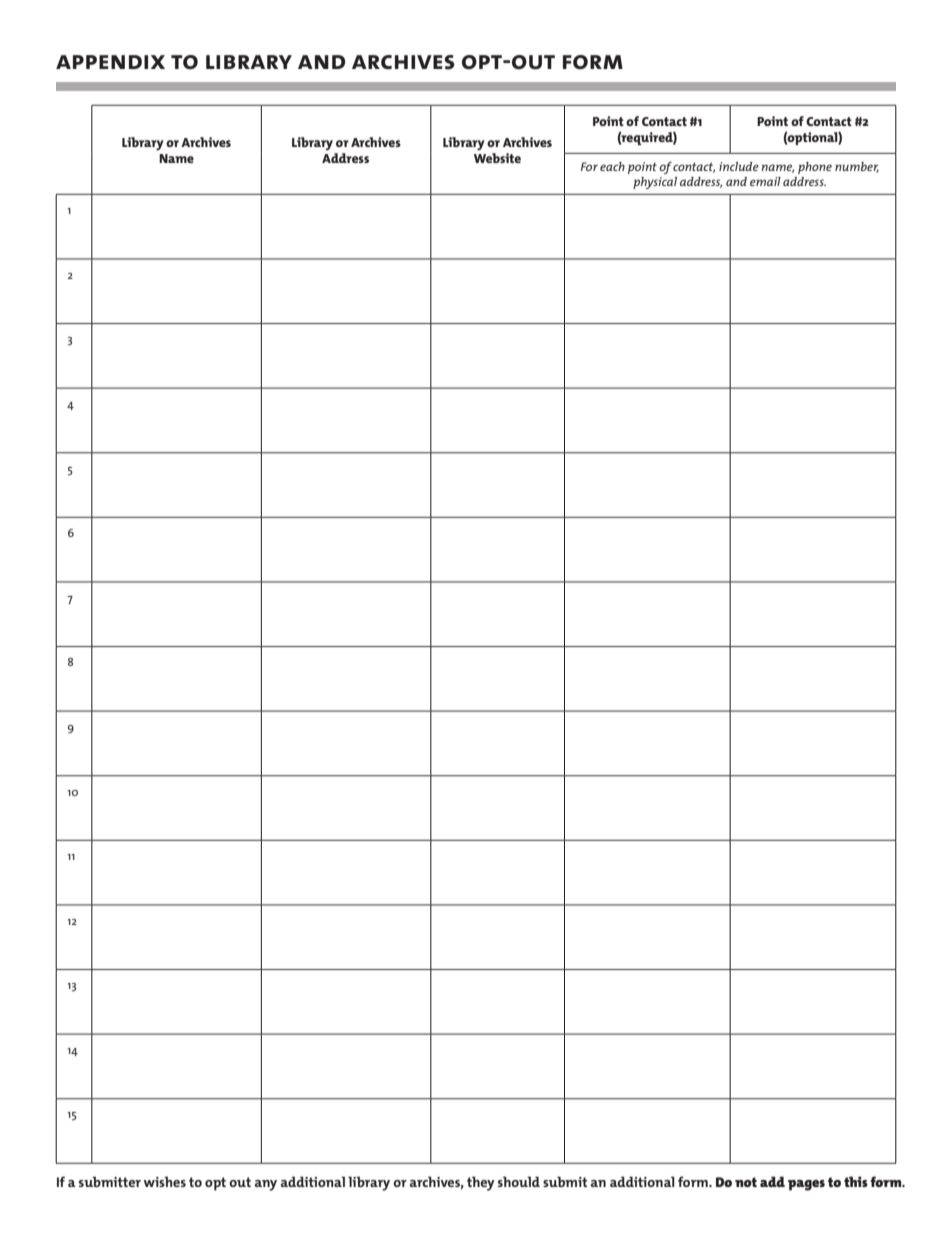  What do you see at coordinates (497, 156) in the image?
I see `Website` at bounding box center [497, 156].
